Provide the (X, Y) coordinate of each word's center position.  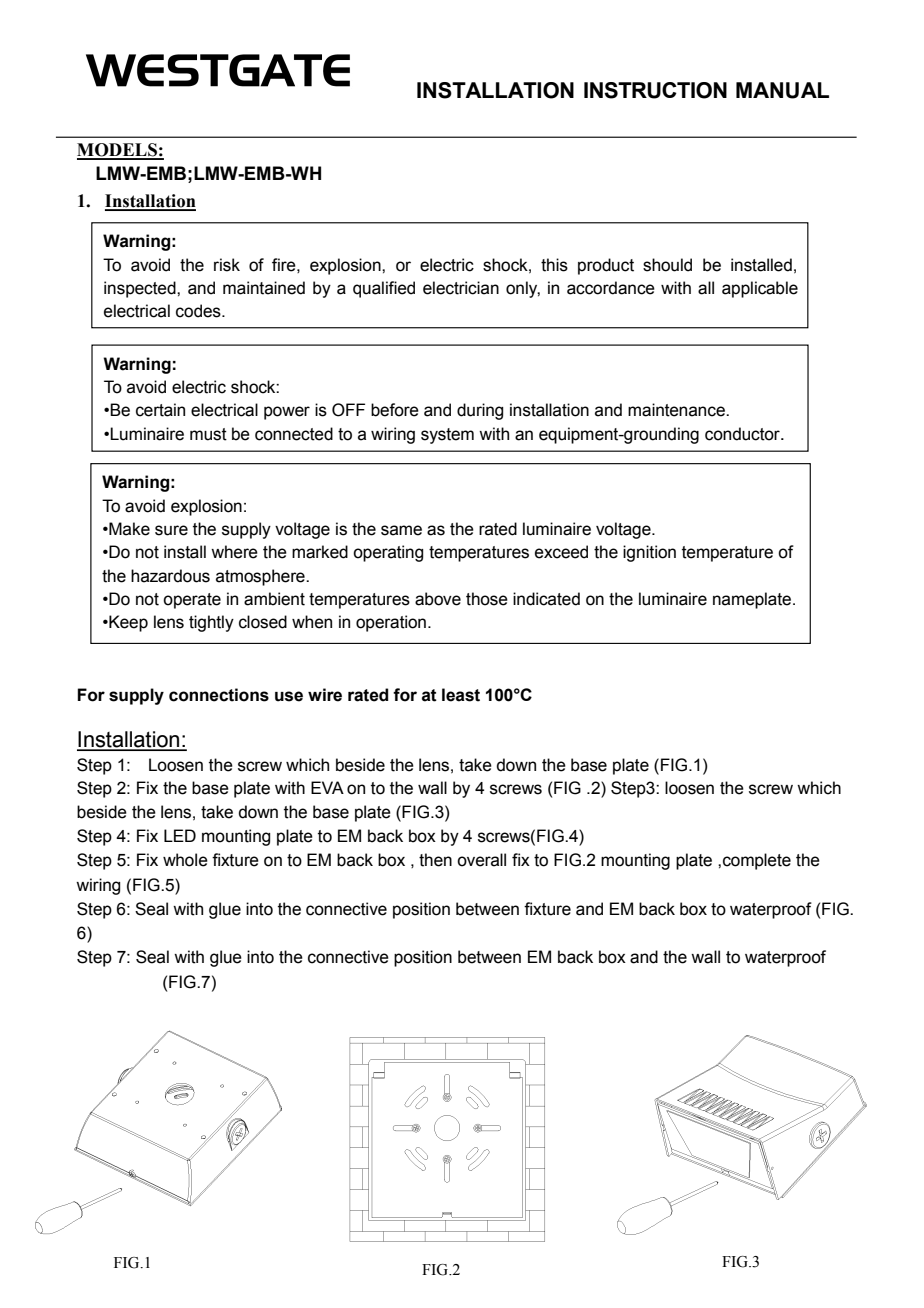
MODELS (118, 151)
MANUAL (782, 90)
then (435, 860)
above (438, 599)
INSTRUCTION (655, 90)
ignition (649, 553)
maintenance (677, 410)
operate (192, 601)
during (480, 411)
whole (185, 860)
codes (199, 311)
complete (757, 861)
